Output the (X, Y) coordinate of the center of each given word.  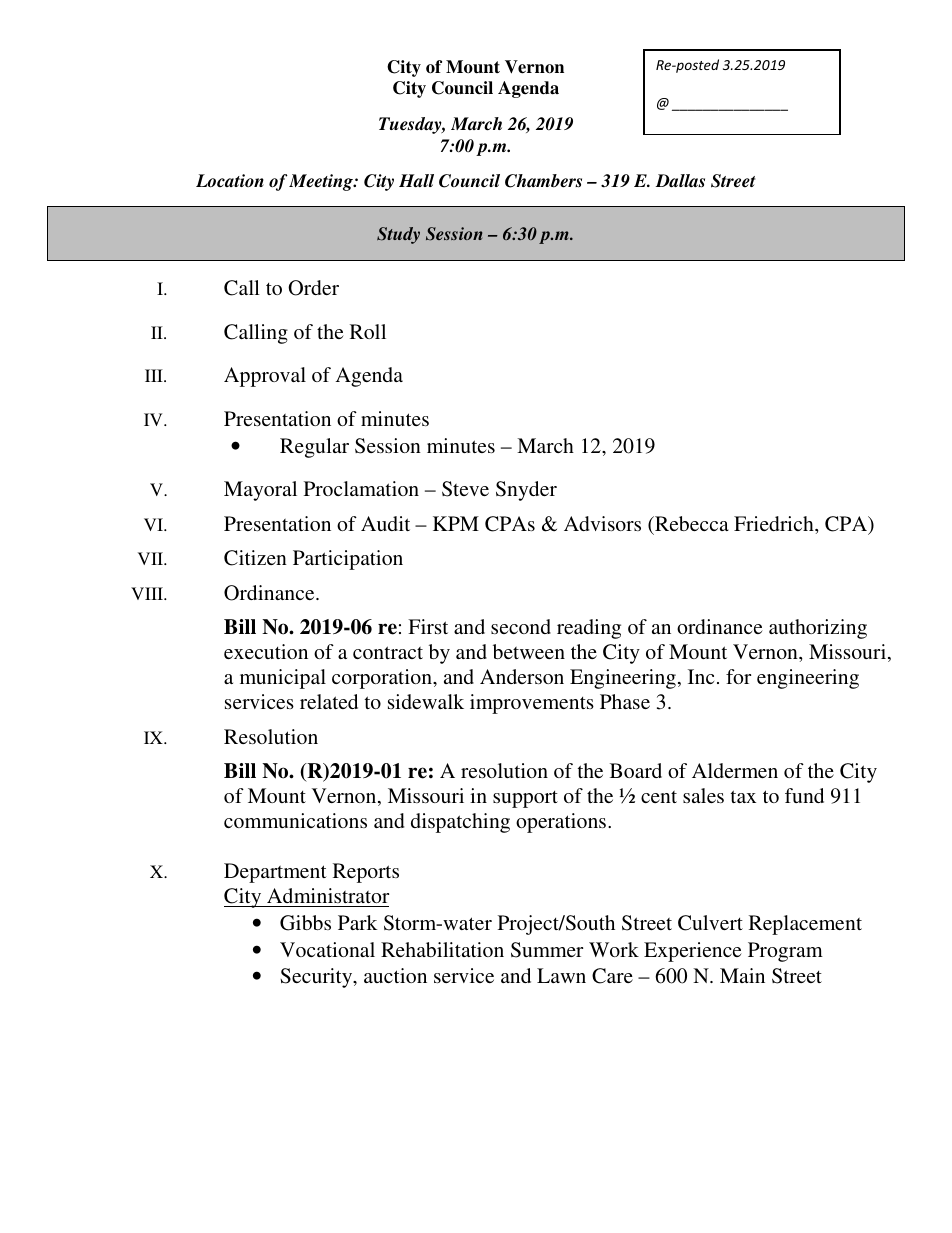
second (521, 626)
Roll (368, 331)
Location (230, 181)
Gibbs (305, 923)
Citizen (255, 558)
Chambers (543, 181)
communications (295, 820)
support (525, 799)
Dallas (680, 181)
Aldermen (735, 770)
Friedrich (775, 523)
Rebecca (691, 523)
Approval (265, 377)
